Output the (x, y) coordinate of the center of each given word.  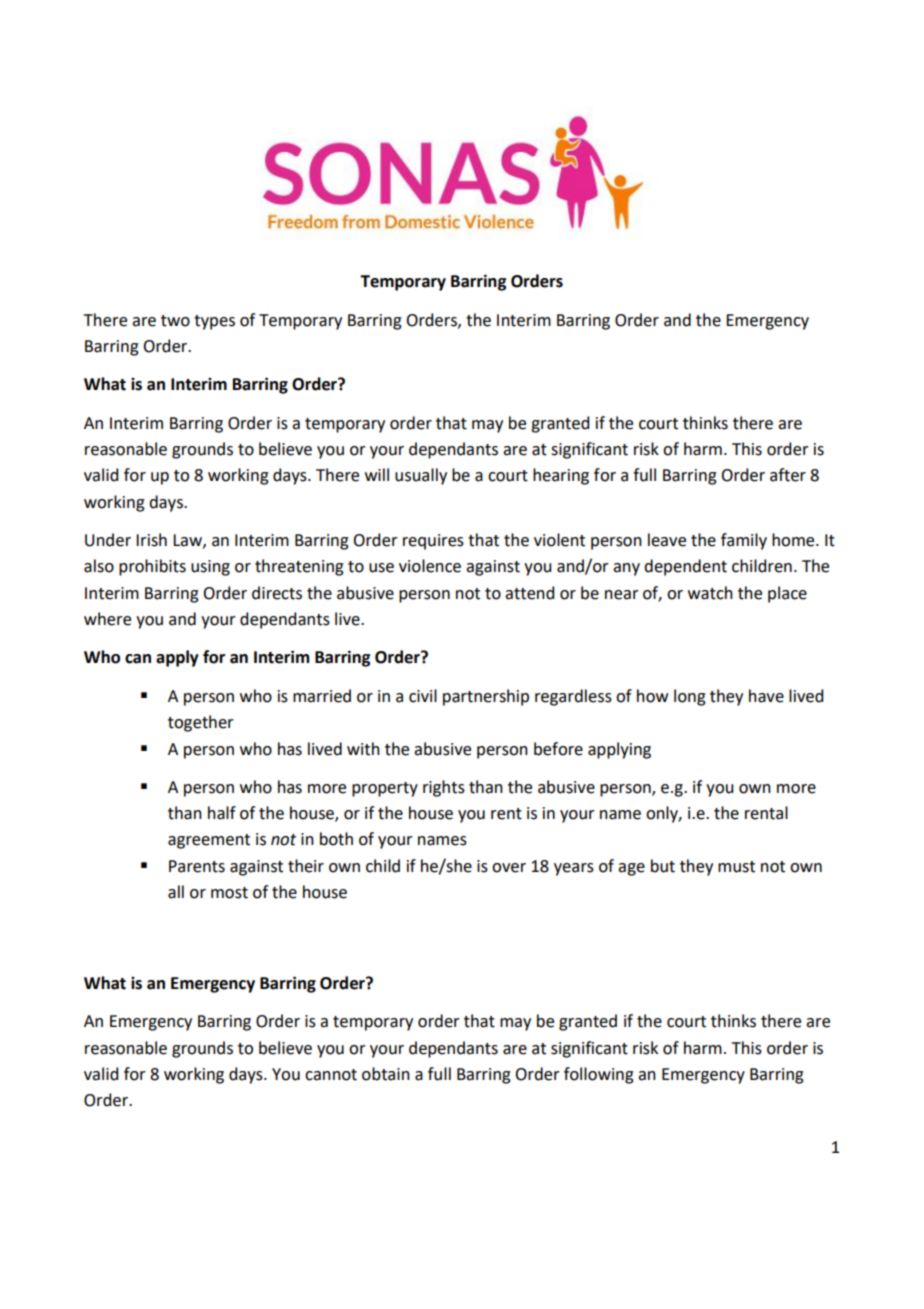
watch (710, 593)
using (210, 568)
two (175, 321)
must (736, 867)
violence (430, 566)
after (788, 475)
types (214, 322)
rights (444, 788)
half (222, 813)
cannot (331, 1075)
